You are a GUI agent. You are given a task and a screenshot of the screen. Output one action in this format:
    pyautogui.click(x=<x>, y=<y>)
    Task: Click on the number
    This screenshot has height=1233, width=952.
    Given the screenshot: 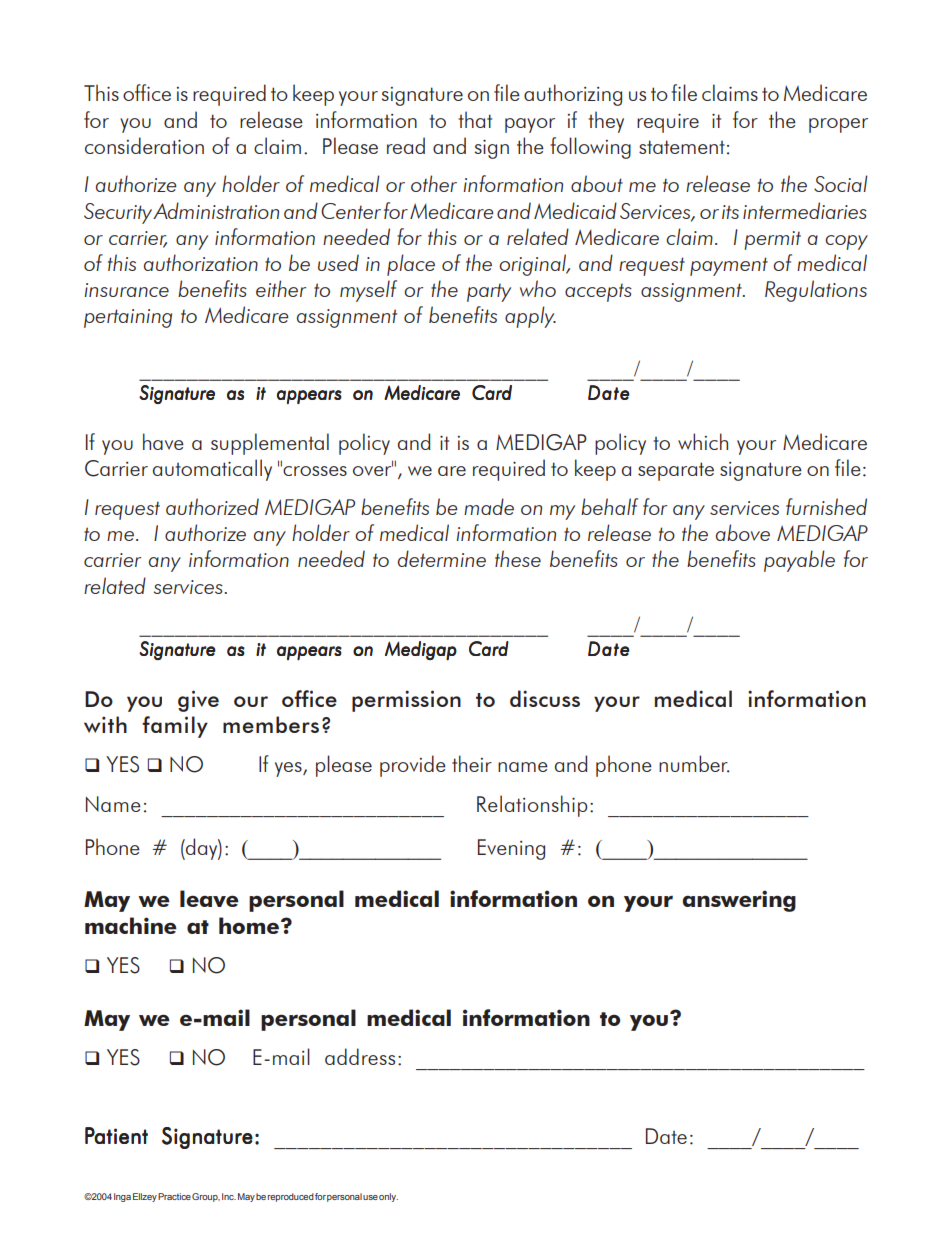 What is the action you would take?
    pyautogui.click(x=694, y=764)
